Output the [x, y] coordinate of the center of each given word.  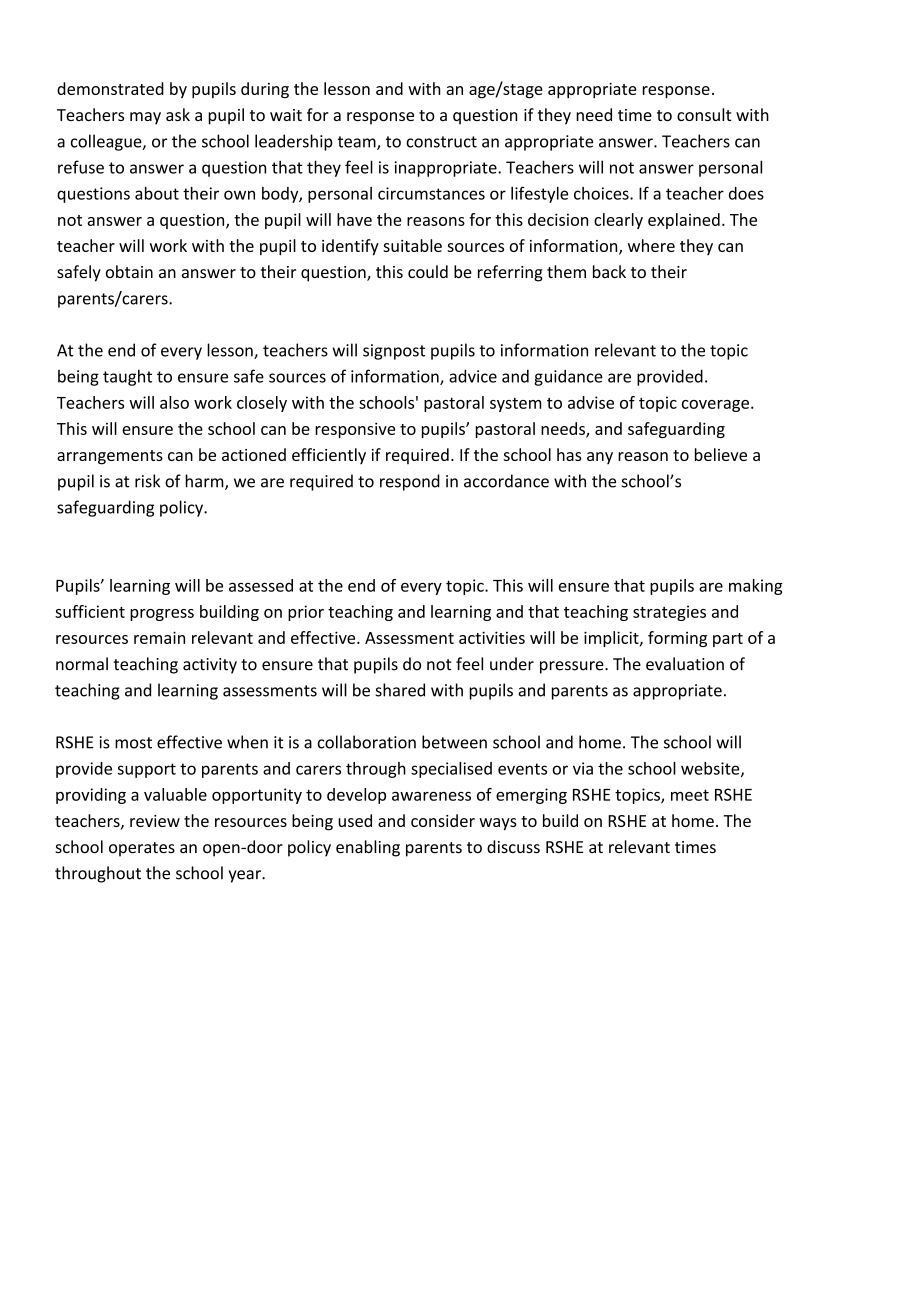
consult [704, 114]
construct [441, 142]
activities [492, 637]
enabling [368, 848]
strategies [669, 613]
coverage [715, 406]
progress [162, 615]
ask [178, 114]
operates [142, 849]
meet [690, 795]
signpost [394, 352]
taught [127, 377]
